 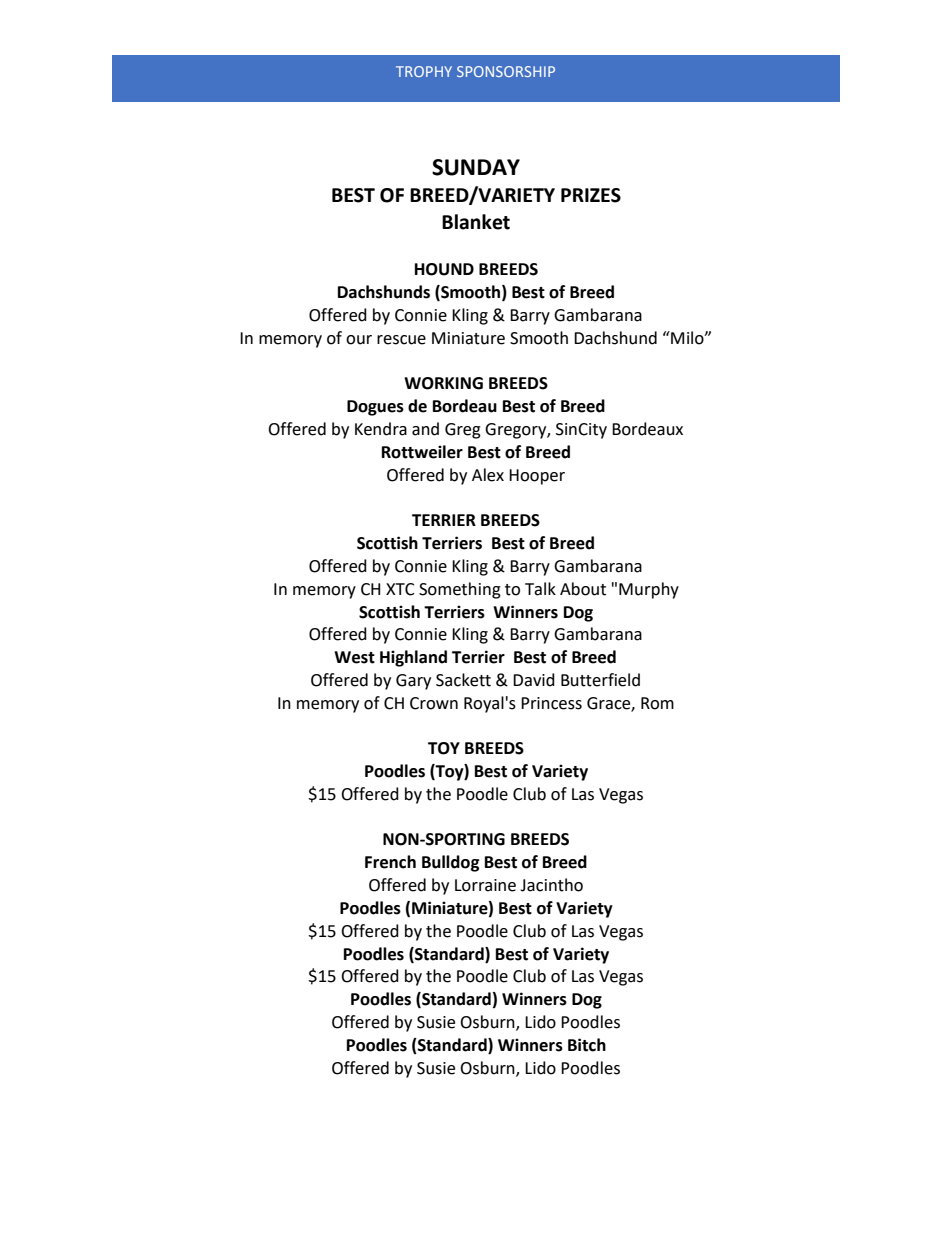 What do you see at coordinates (540, 589) in the document?
I see `Talk` at bounding box center [540, 589].
